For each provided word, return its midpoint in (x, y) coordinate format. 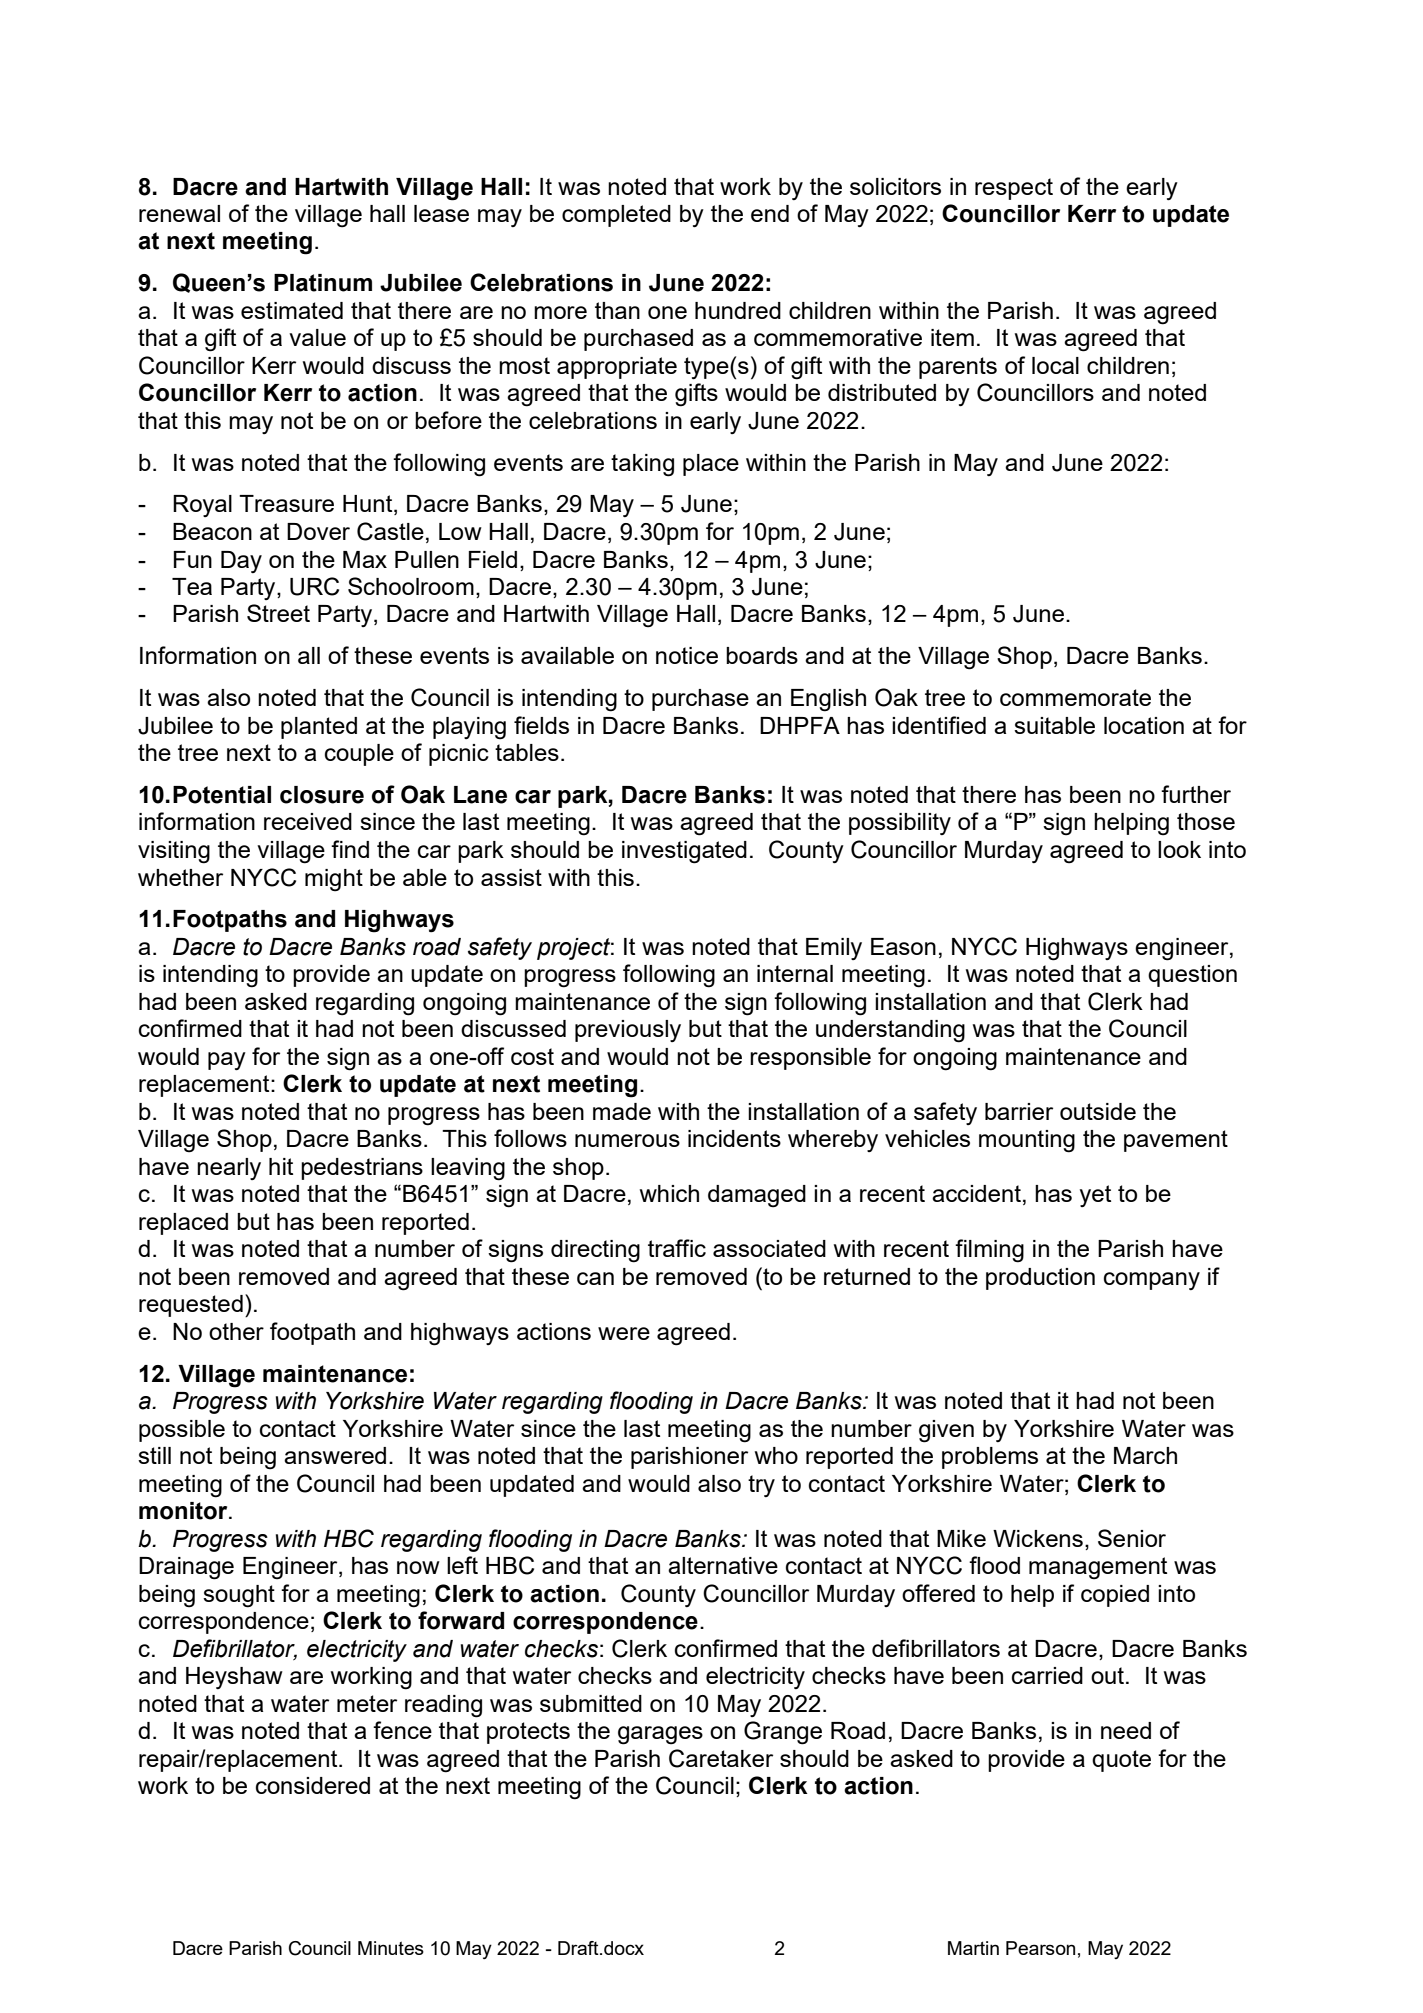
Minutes (391, 1948)
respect (1014, 189)
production (1040, 1279)
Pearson (1040, 1948)
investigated (684, 852)
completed (616, 216)
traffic (677, 1248)
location (1144, 725)
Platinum (323, 283)
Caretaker (721, 1758)
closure (322, 795)
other (236, 1331)
